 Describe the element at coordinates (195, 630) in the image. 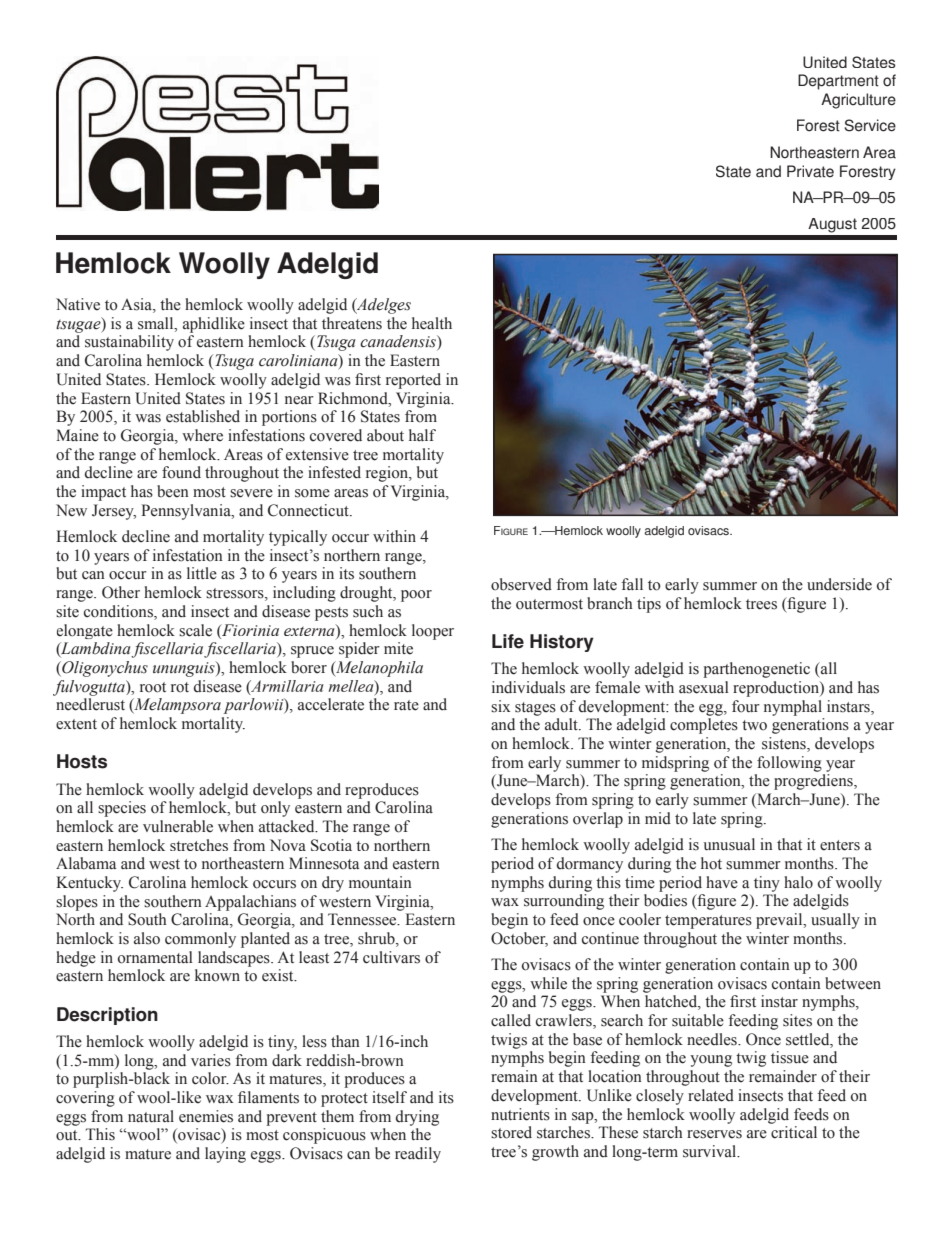

I see `scale` at that location.
